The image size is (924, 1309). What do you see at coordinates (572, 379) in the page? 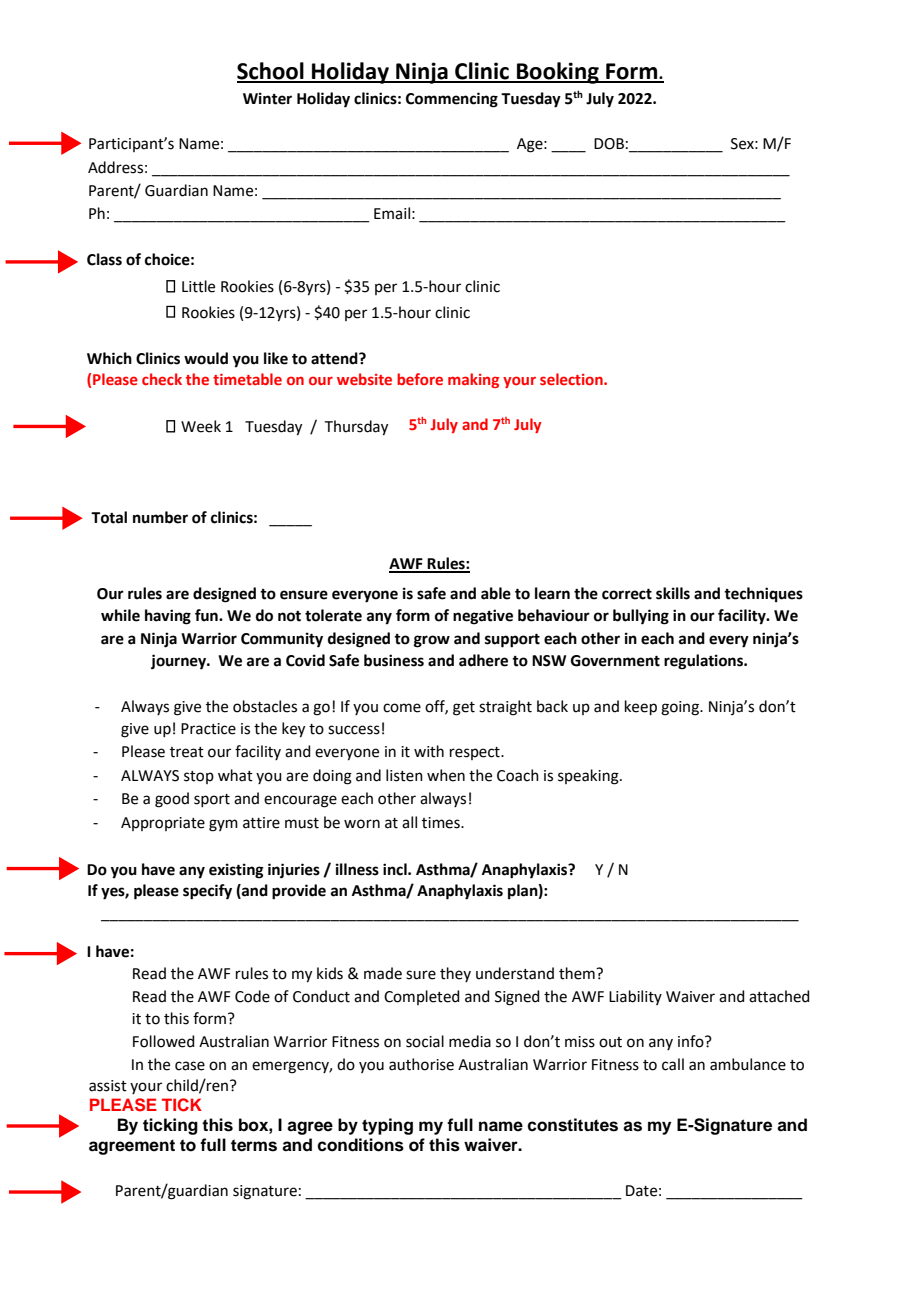
I see `selection` at bounding box center [572, 379].
